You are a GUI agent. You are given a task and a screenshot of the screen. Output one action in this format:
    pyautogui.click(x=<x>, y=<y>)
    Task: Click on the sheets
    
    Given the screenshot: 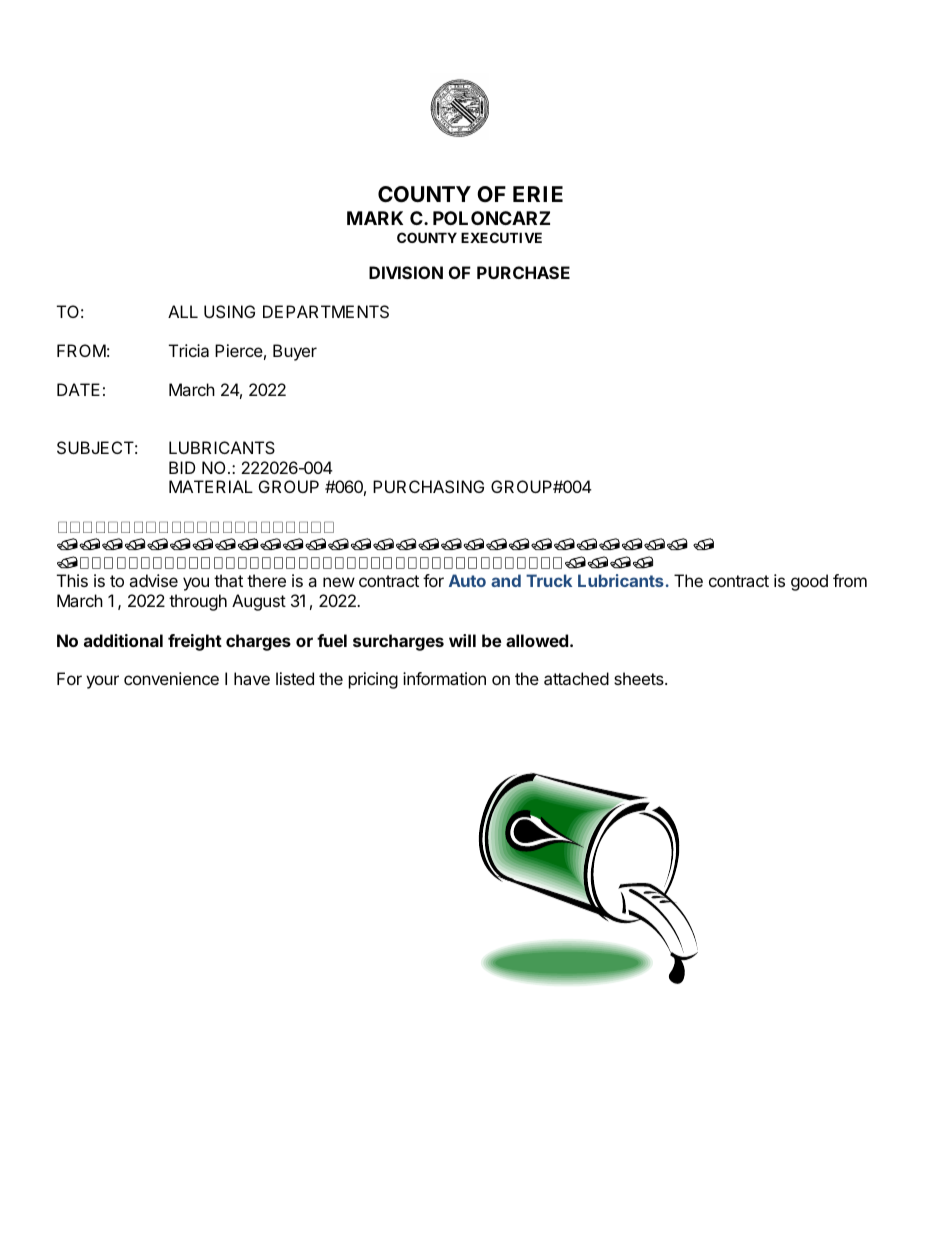 What is the action you would take?
    pyautogui.click(x=640, y=678)
